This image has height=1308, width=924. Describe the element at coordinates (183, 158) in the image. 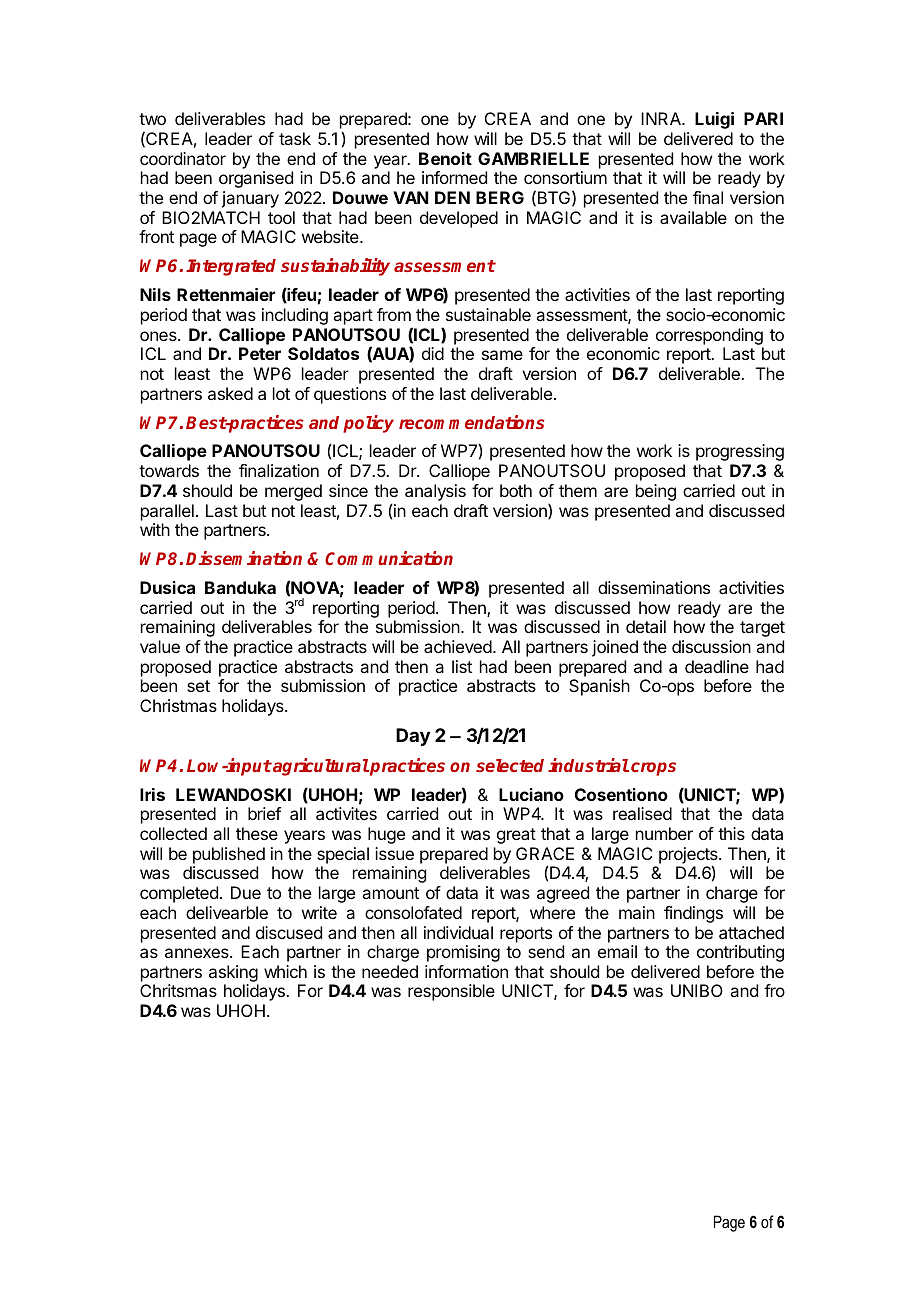

I see `coordinator` at that location.
